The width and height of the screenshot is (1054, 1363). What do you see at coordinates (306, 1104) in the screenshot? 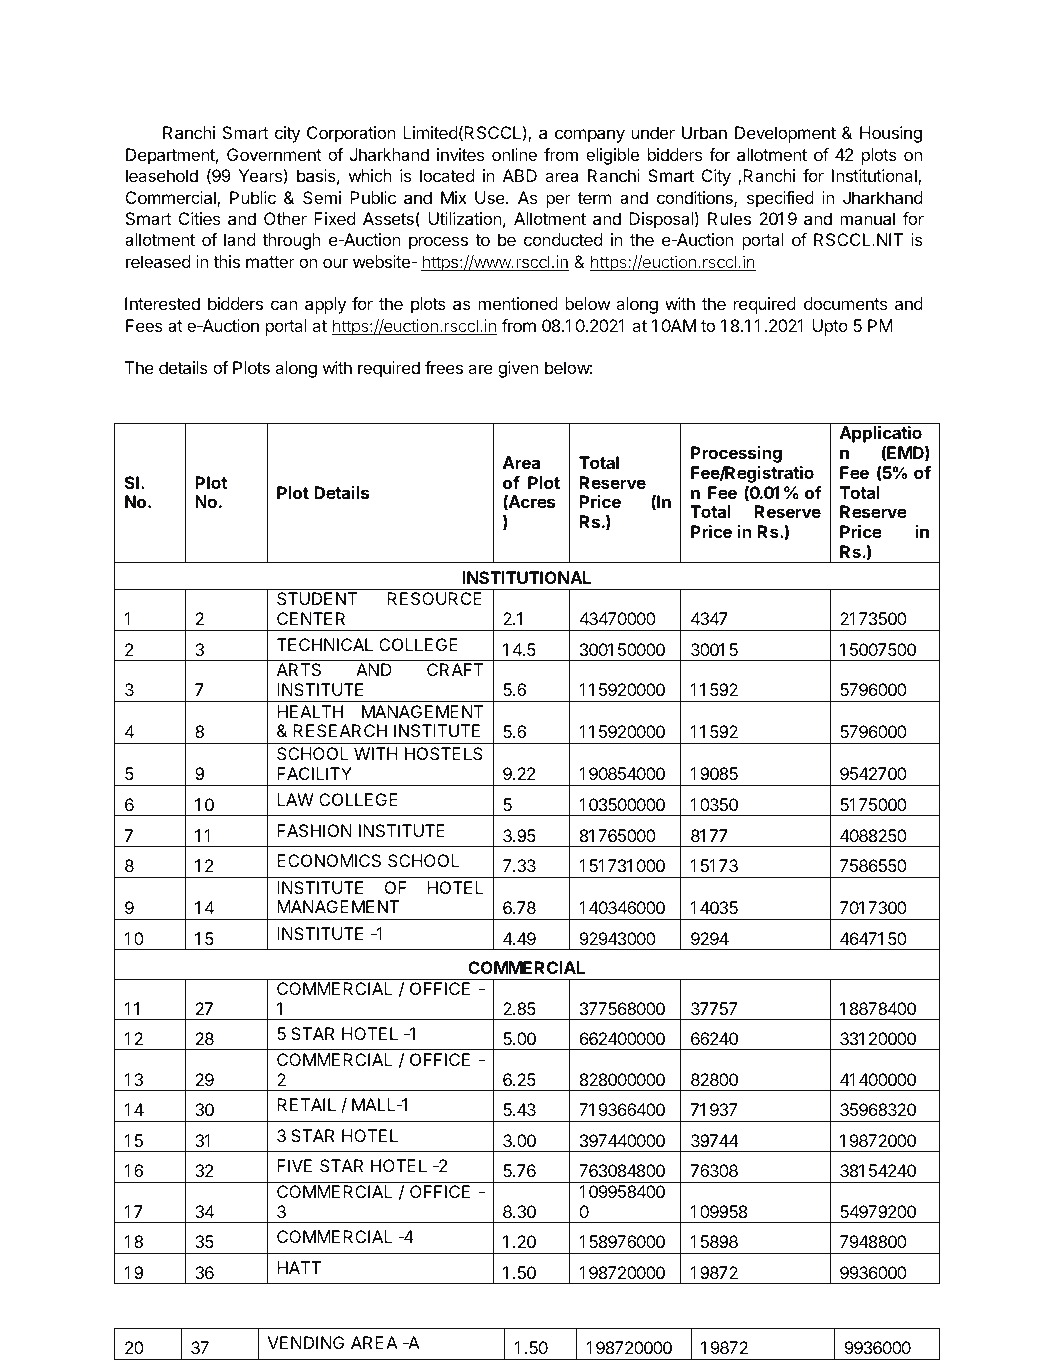
I see `RETAIL` at bounding box center [306, 1104].
